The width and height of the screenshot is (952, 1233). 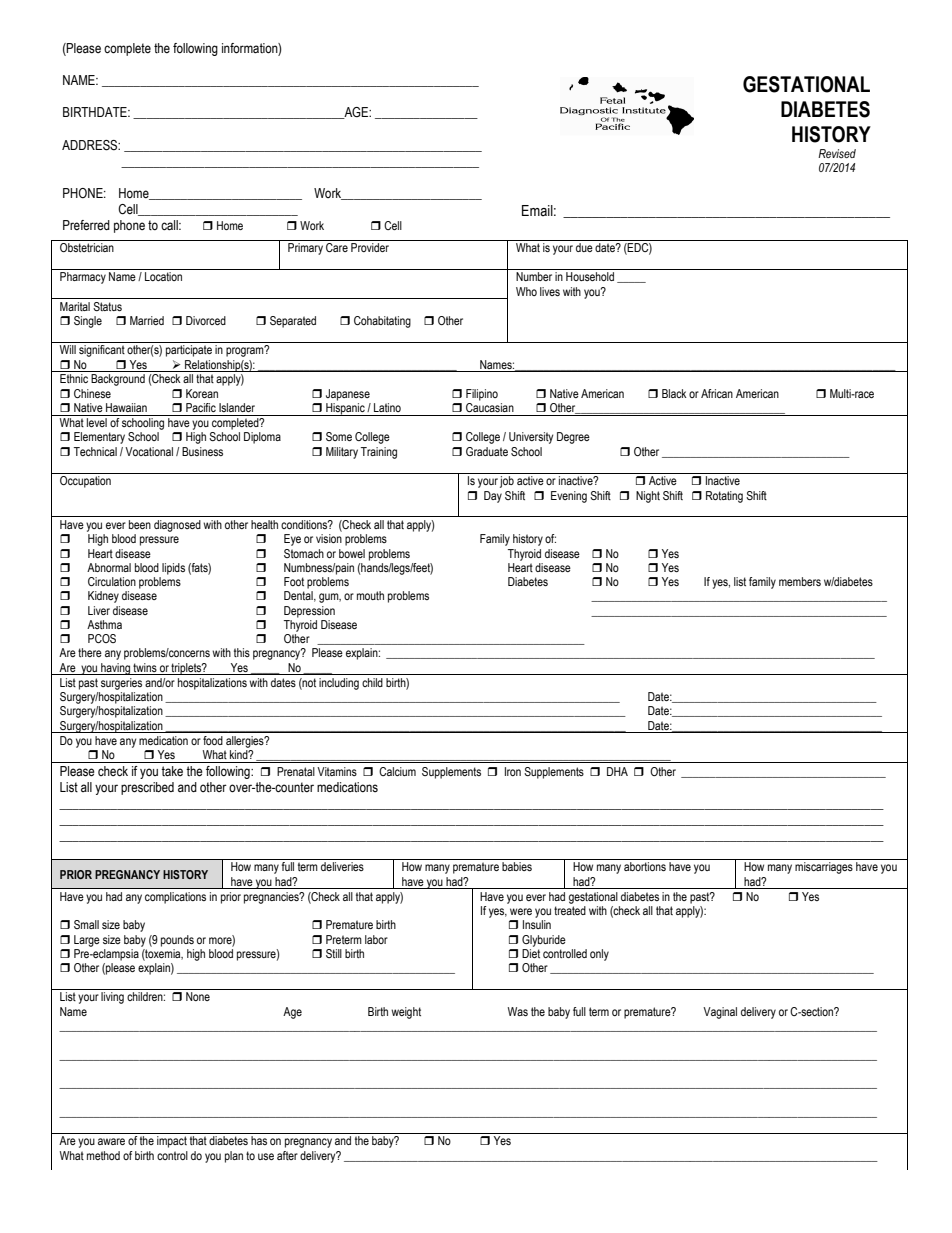 What do you see at coordinates (724, 497) in the screenshot?
I see `Rotating` at bounding box center [724, 497].
